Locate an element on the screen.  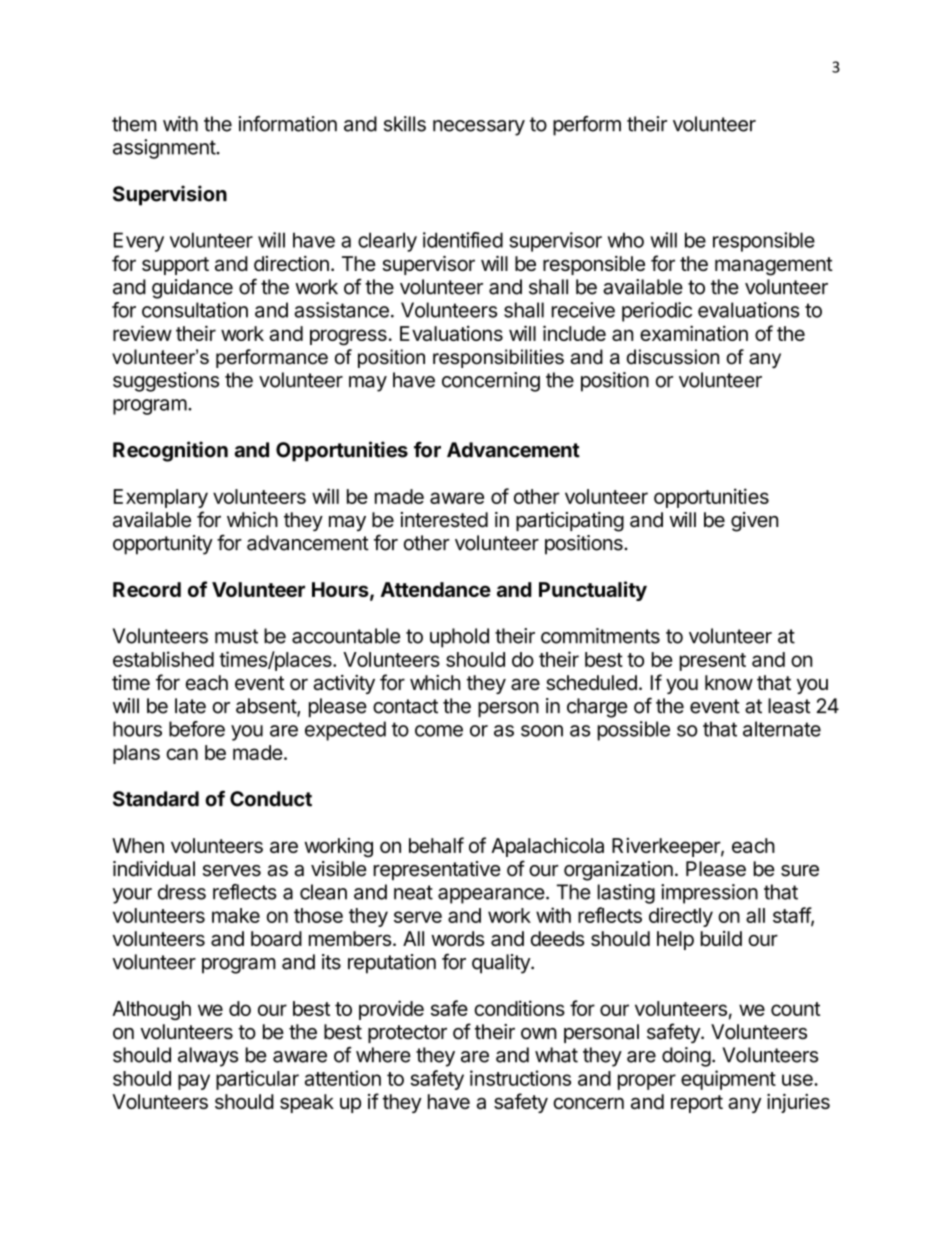
behalf is located at coordinates (436, 845).
